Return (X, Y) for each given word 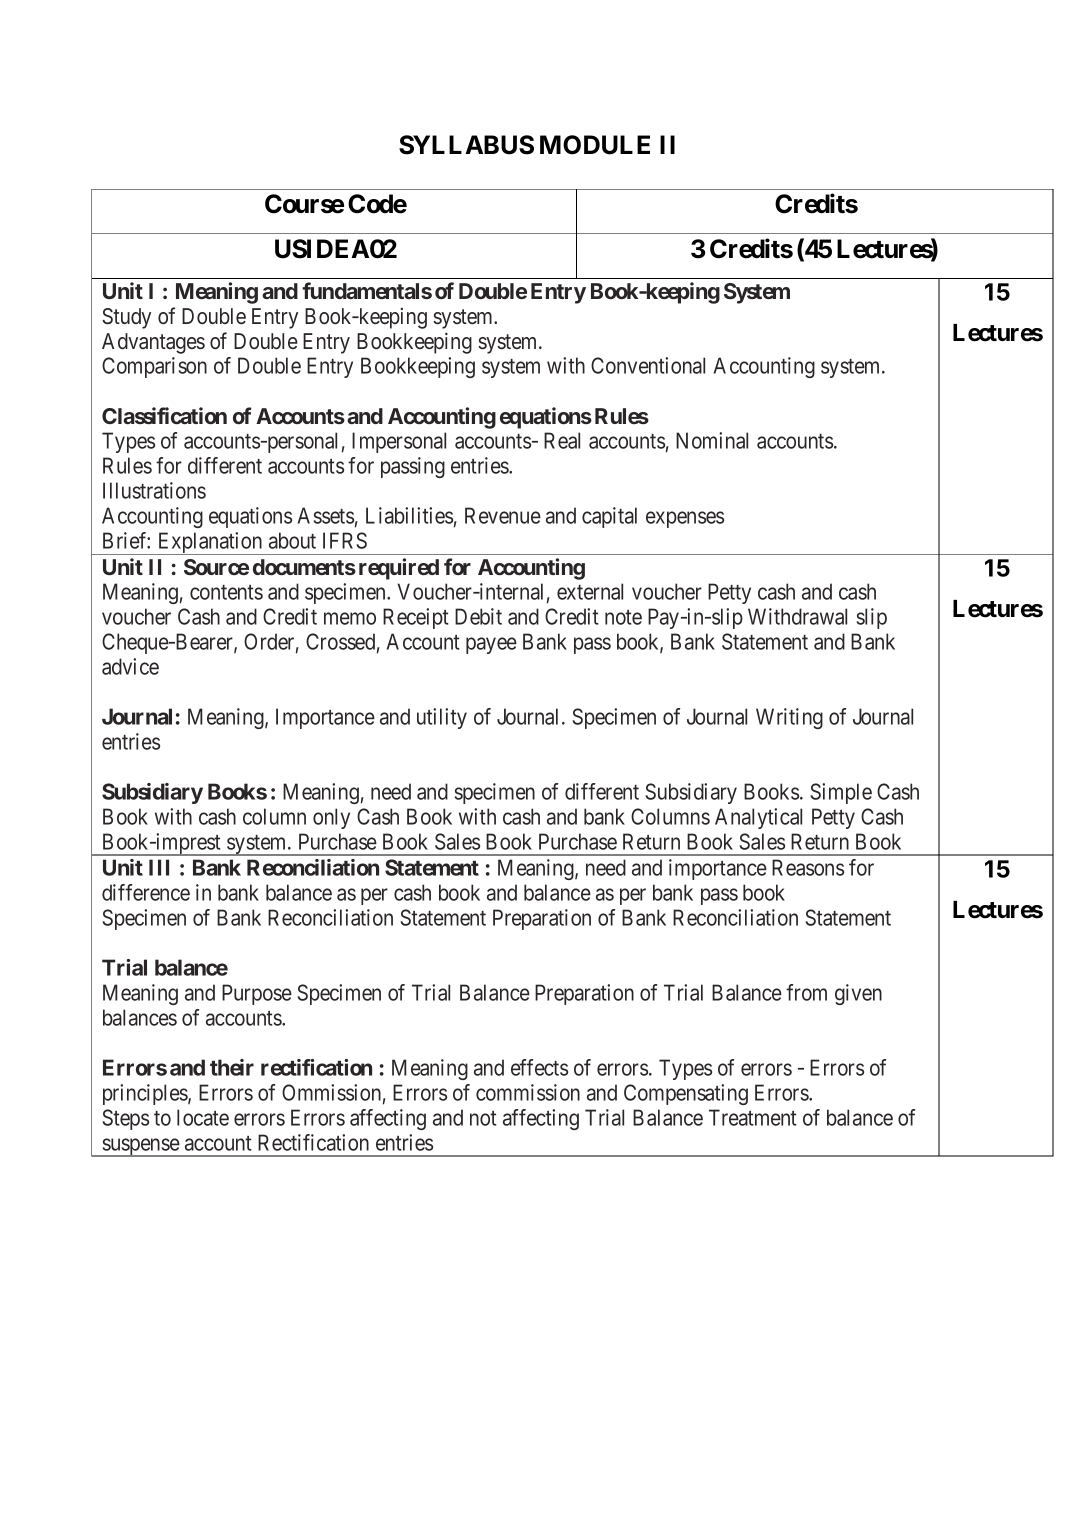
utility (442, 718)
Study (126, 318)
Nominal (712, 440)
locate (203, 1117)
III (159, 867)
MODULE (595, 145)
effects (539, 1067)
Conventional (648, 365)
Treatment (752, 1117)
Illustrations (154, 490)
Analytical (758, 818)
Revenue (503, 515)
